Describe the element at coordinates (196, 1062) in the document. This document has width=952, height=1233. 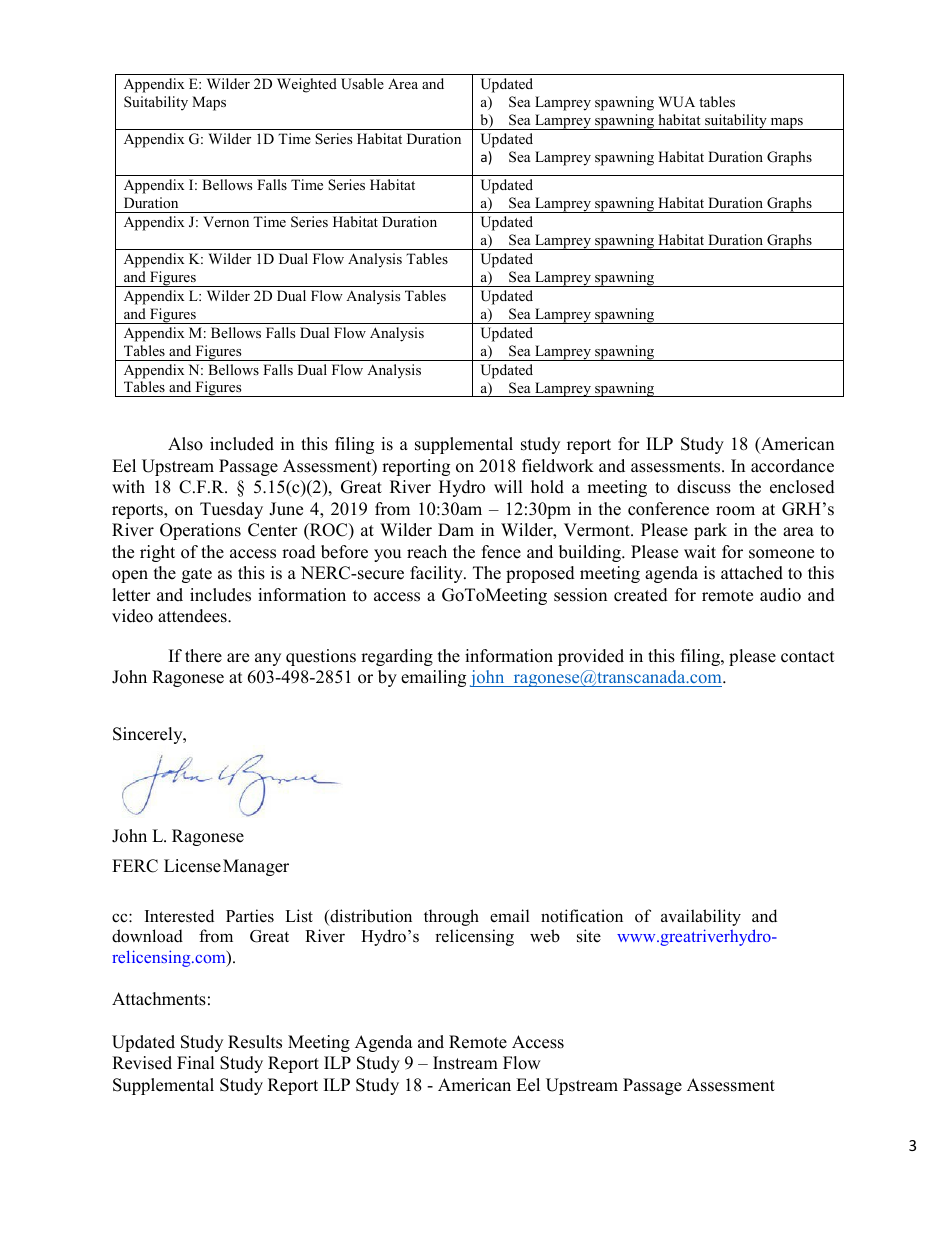
I see `Final` at that location.
